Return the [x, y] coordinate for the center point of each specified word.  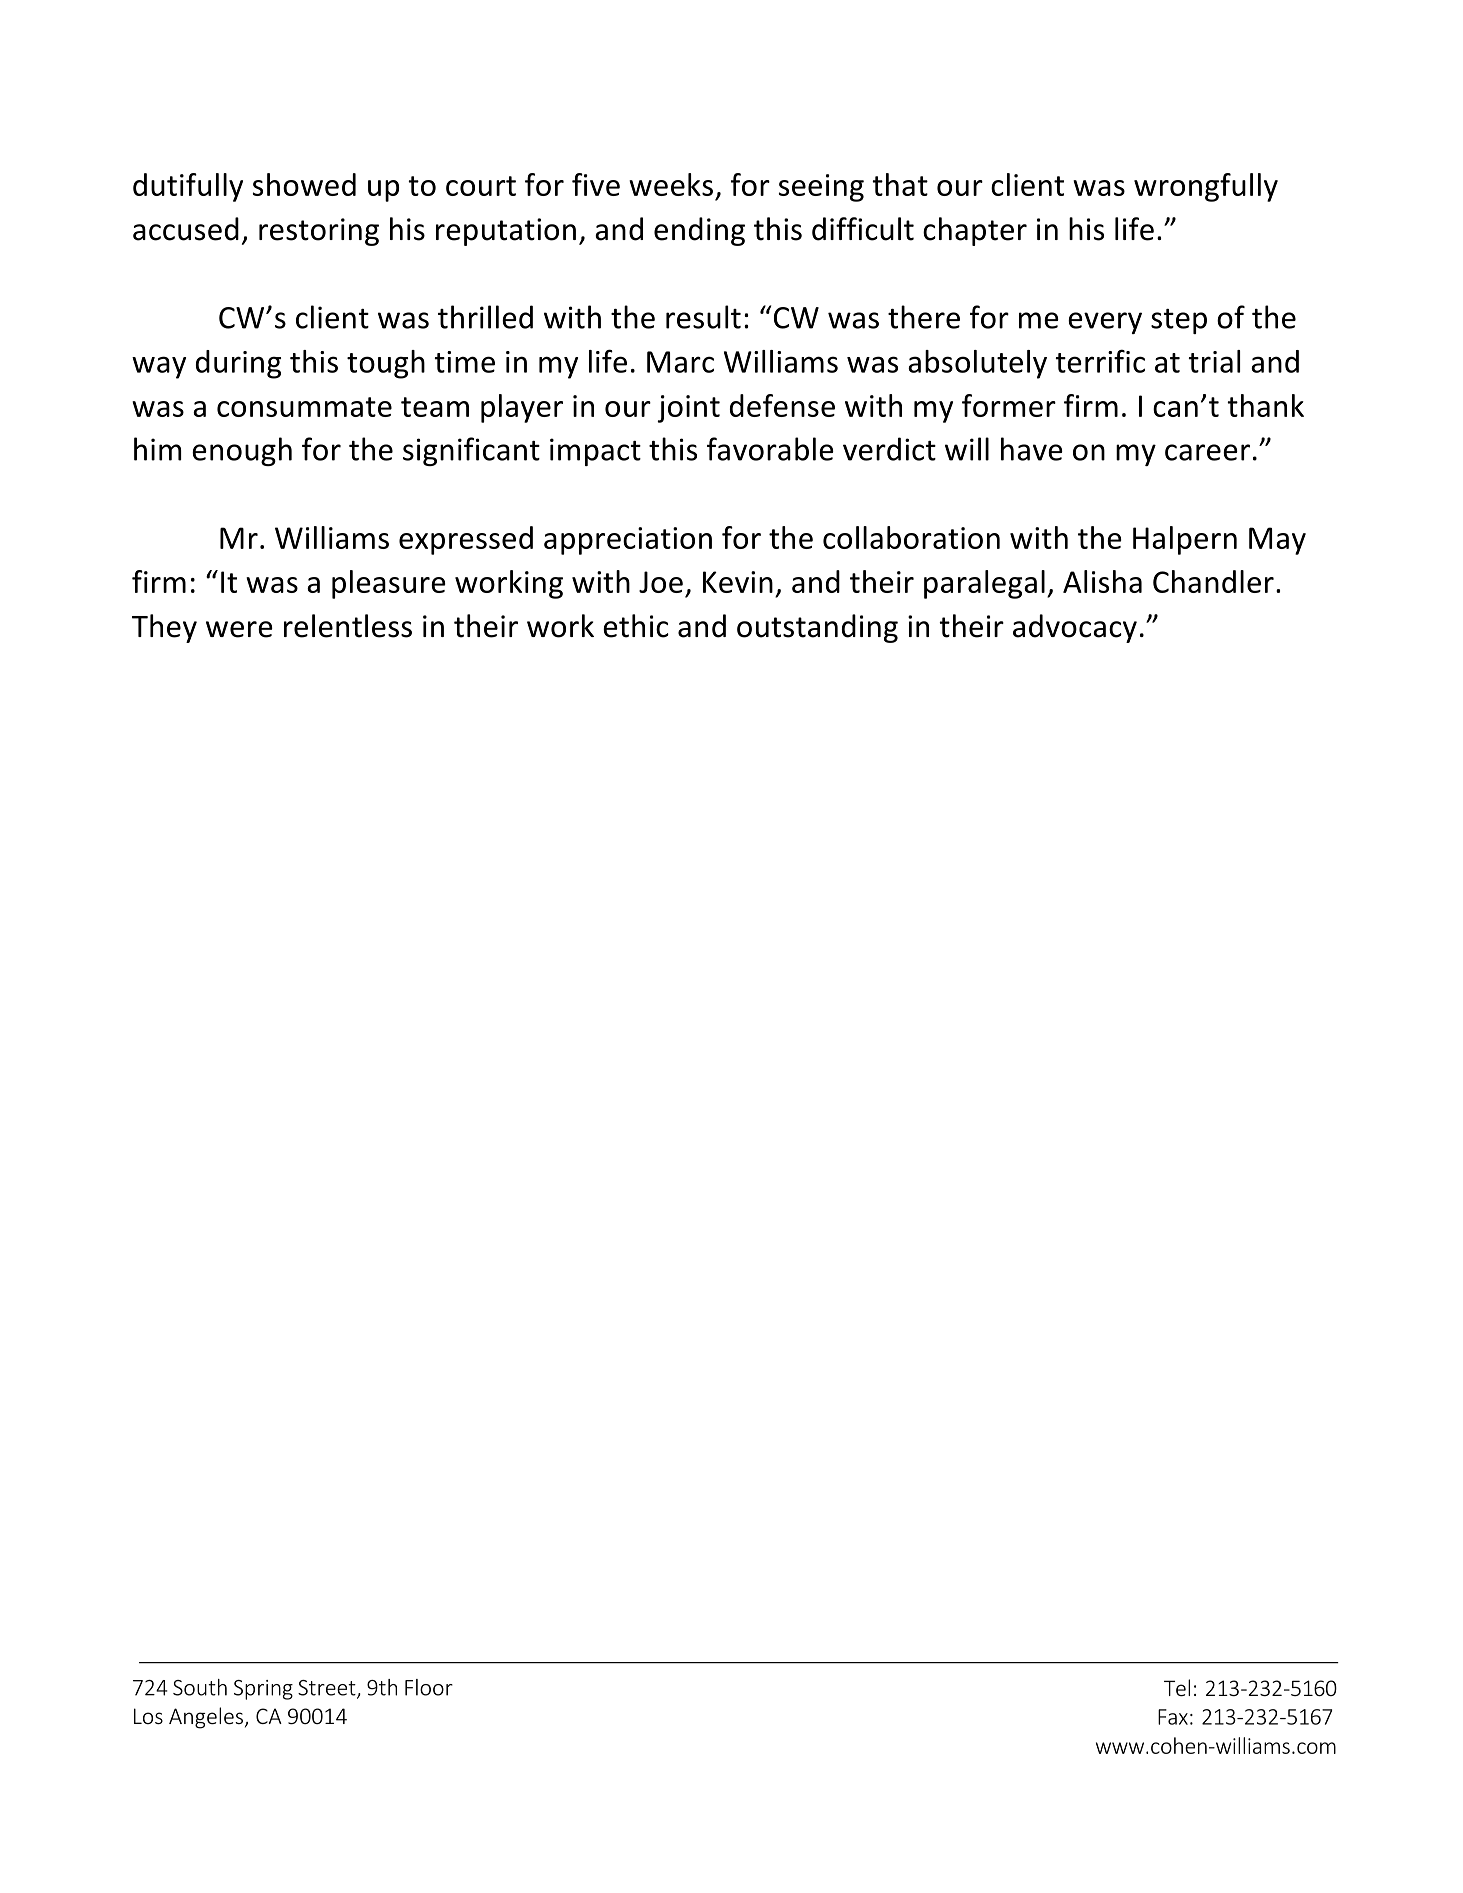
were [239, 629]
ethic [636, 626]
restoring [319, 232]
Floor [429, 1687]
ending [699, 231]
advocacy [1075, 628]
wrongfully [1206, 187]
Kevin [738, 582]
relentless [348, 626]
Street [328, 1689]
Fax [1173, 1717]
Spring [263, 1690]
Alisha [1102, 581]
